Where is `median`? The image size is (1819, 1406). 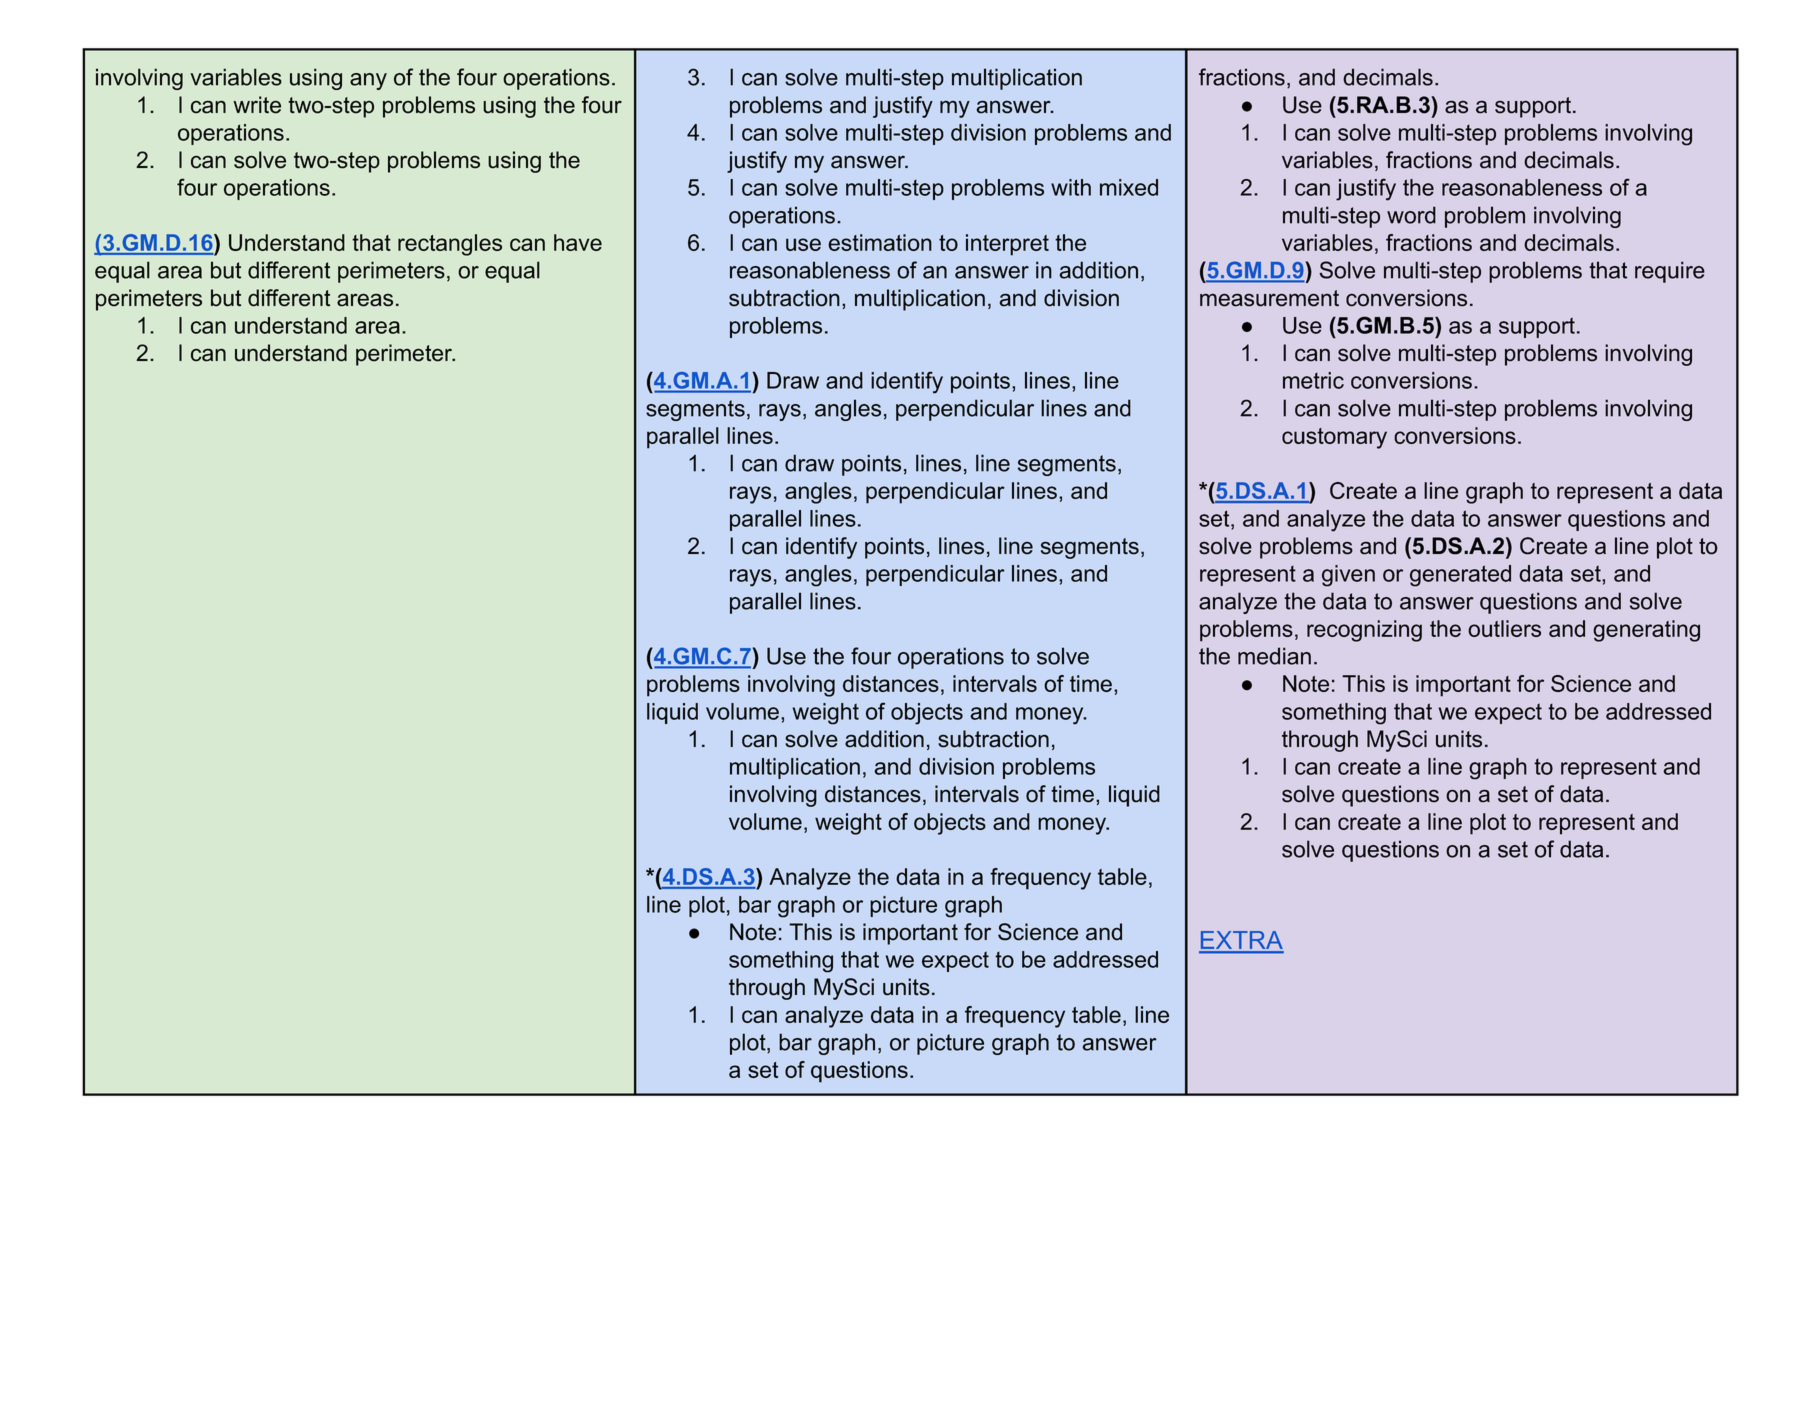 median is located at coordinates (1274, 656).
